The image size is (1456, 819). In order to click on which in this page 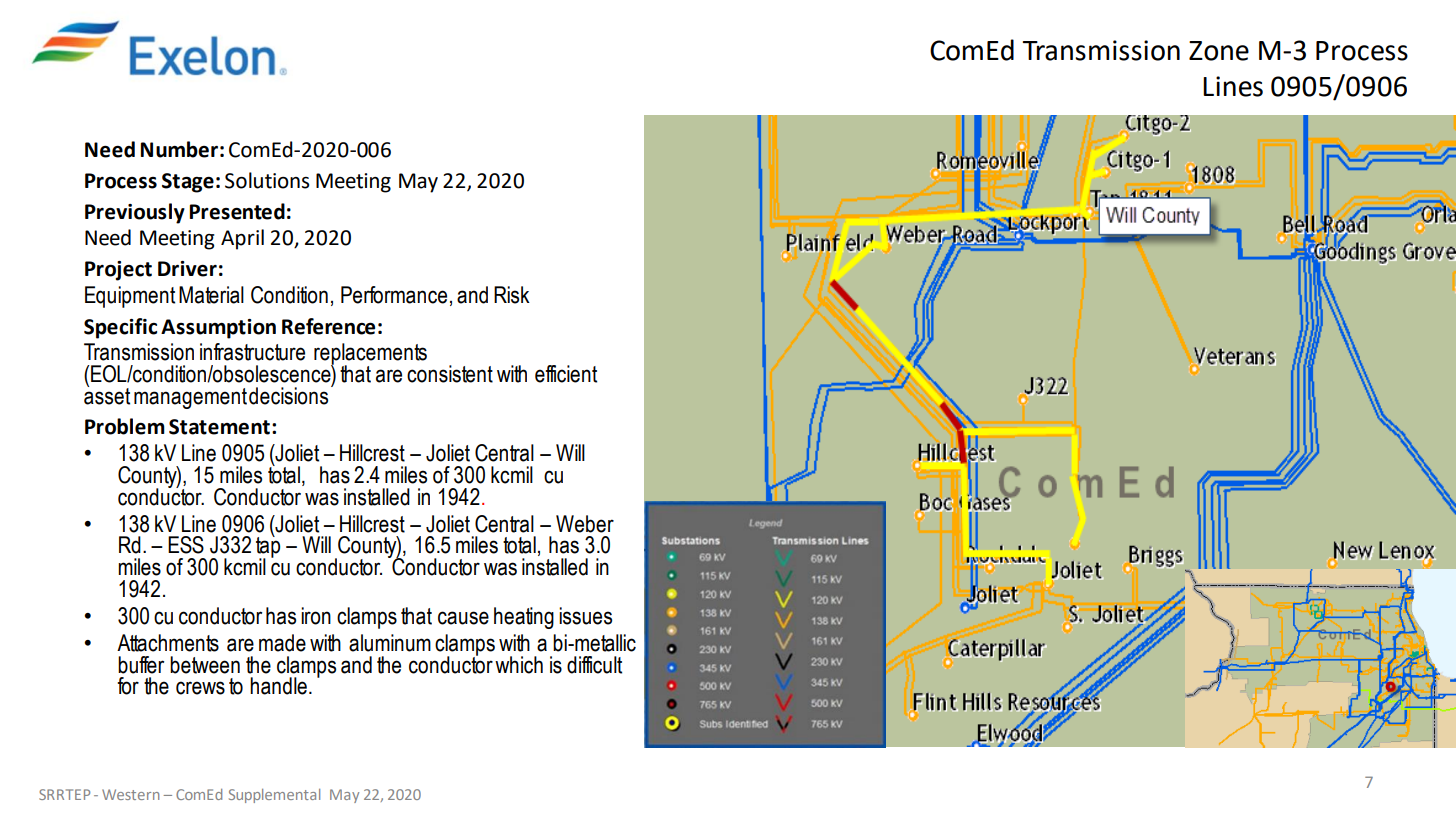, I will do `click(519, 665)`.
